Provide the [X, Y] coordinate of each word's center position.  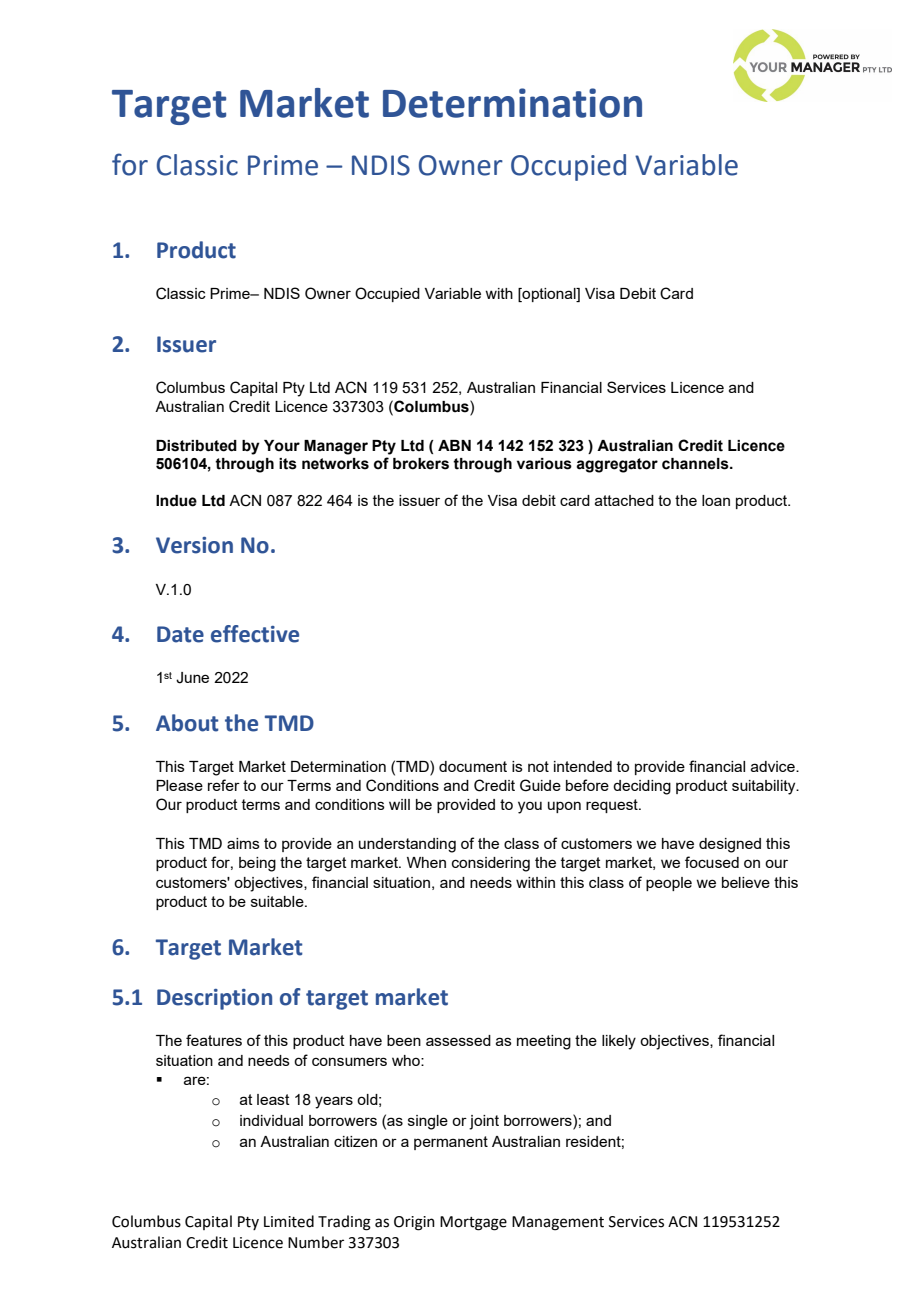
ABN [454, 445]
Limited [289, 1221]
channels [696, 464]
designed [730, 845]
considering [491, 864]
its [288, 464]
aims [243, 843]
